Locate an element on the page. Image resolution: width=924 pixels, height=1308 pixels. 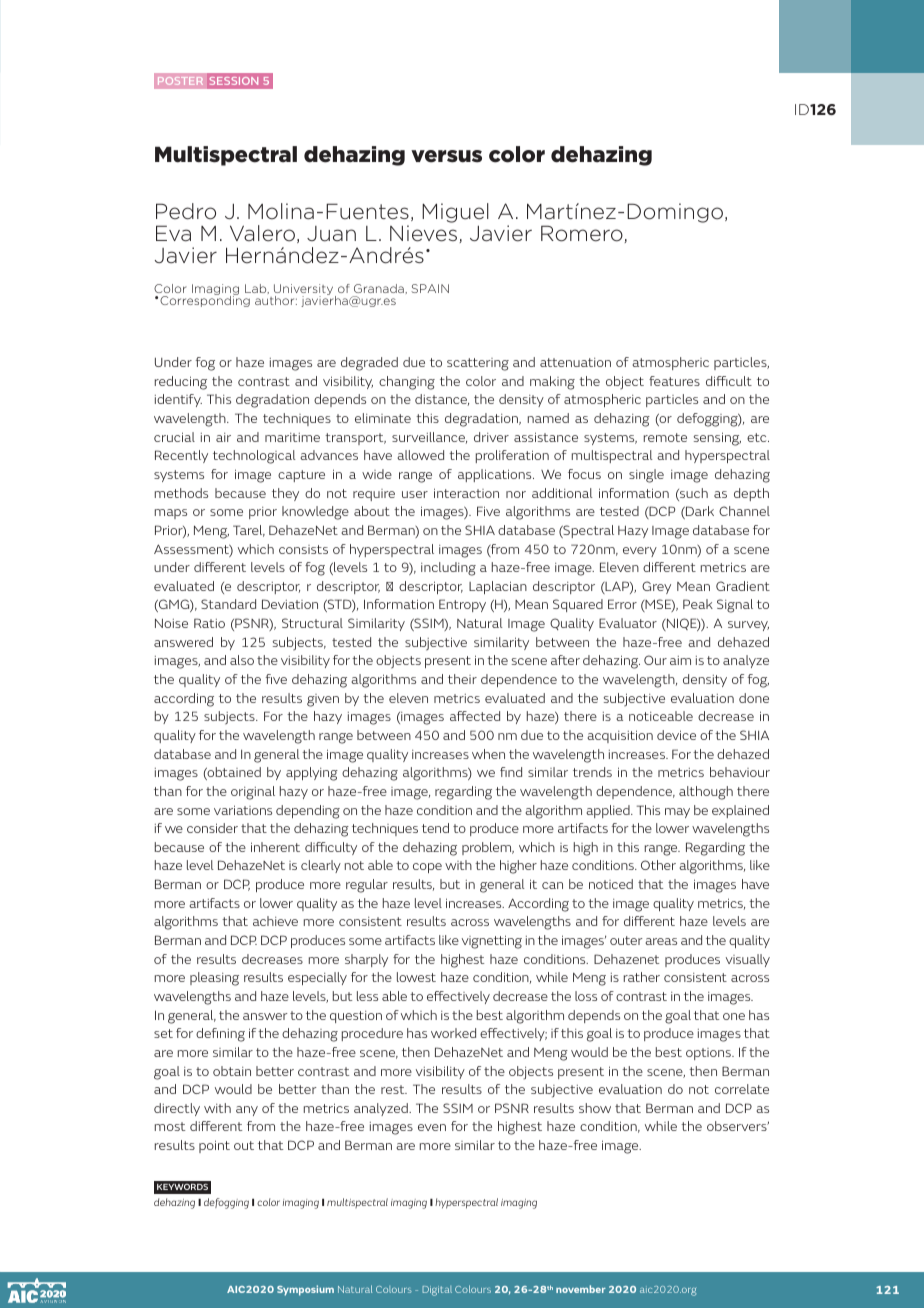
achieve is located at coordinates (275, 921).
